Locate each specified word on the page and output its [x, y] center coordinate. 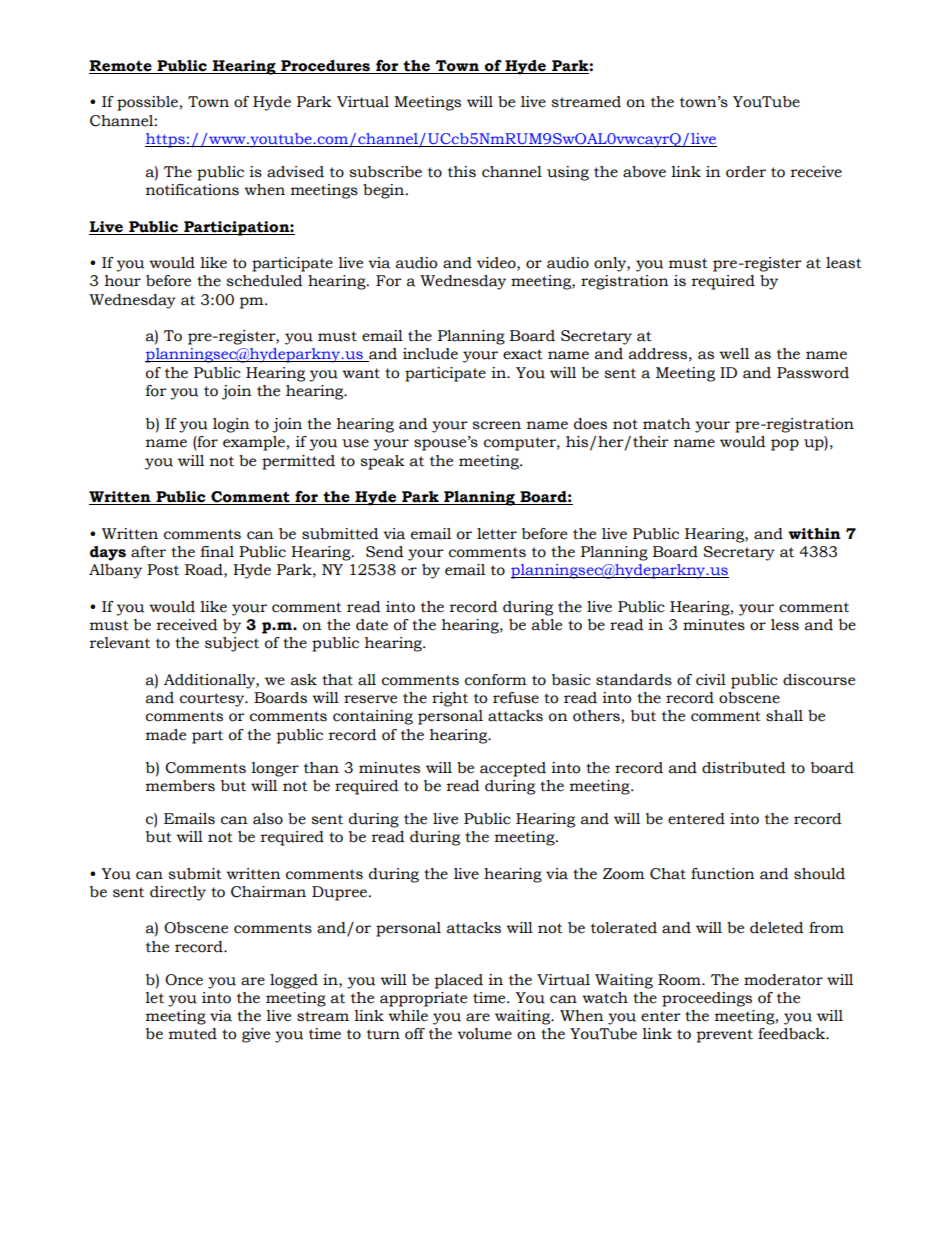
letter [497, 534]
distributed [744, 768]
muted [193, 1034]
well [734, 354]
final [217, 552]
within [814, 534]
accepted [513, 769]
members [180, 786]
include [430, 354]
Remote [120, 66]
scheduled [264, 281]
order [746, 172]
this [462, 172]
